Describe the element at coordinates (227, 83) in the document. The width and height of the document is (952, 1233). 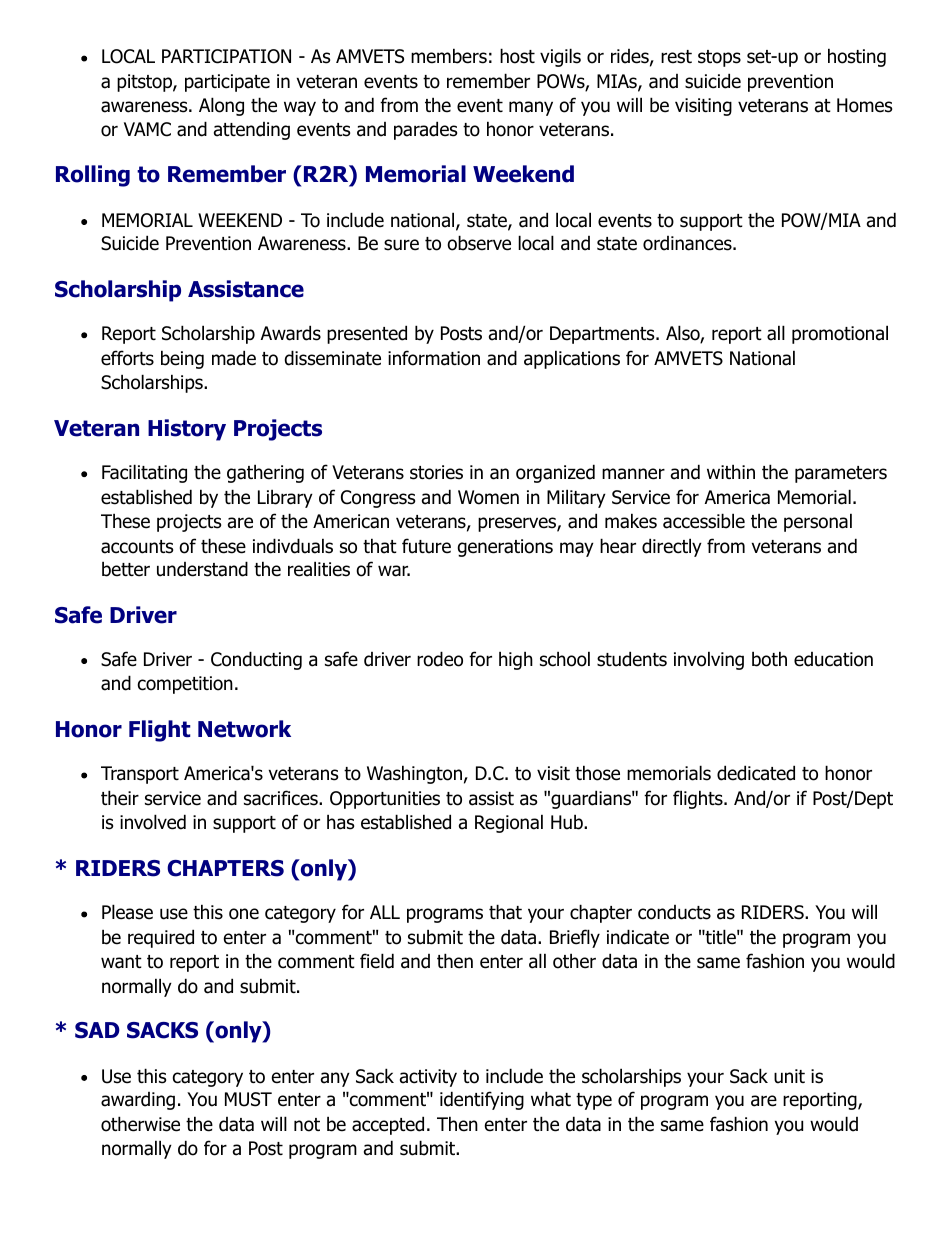
I see `participate` at that location.
